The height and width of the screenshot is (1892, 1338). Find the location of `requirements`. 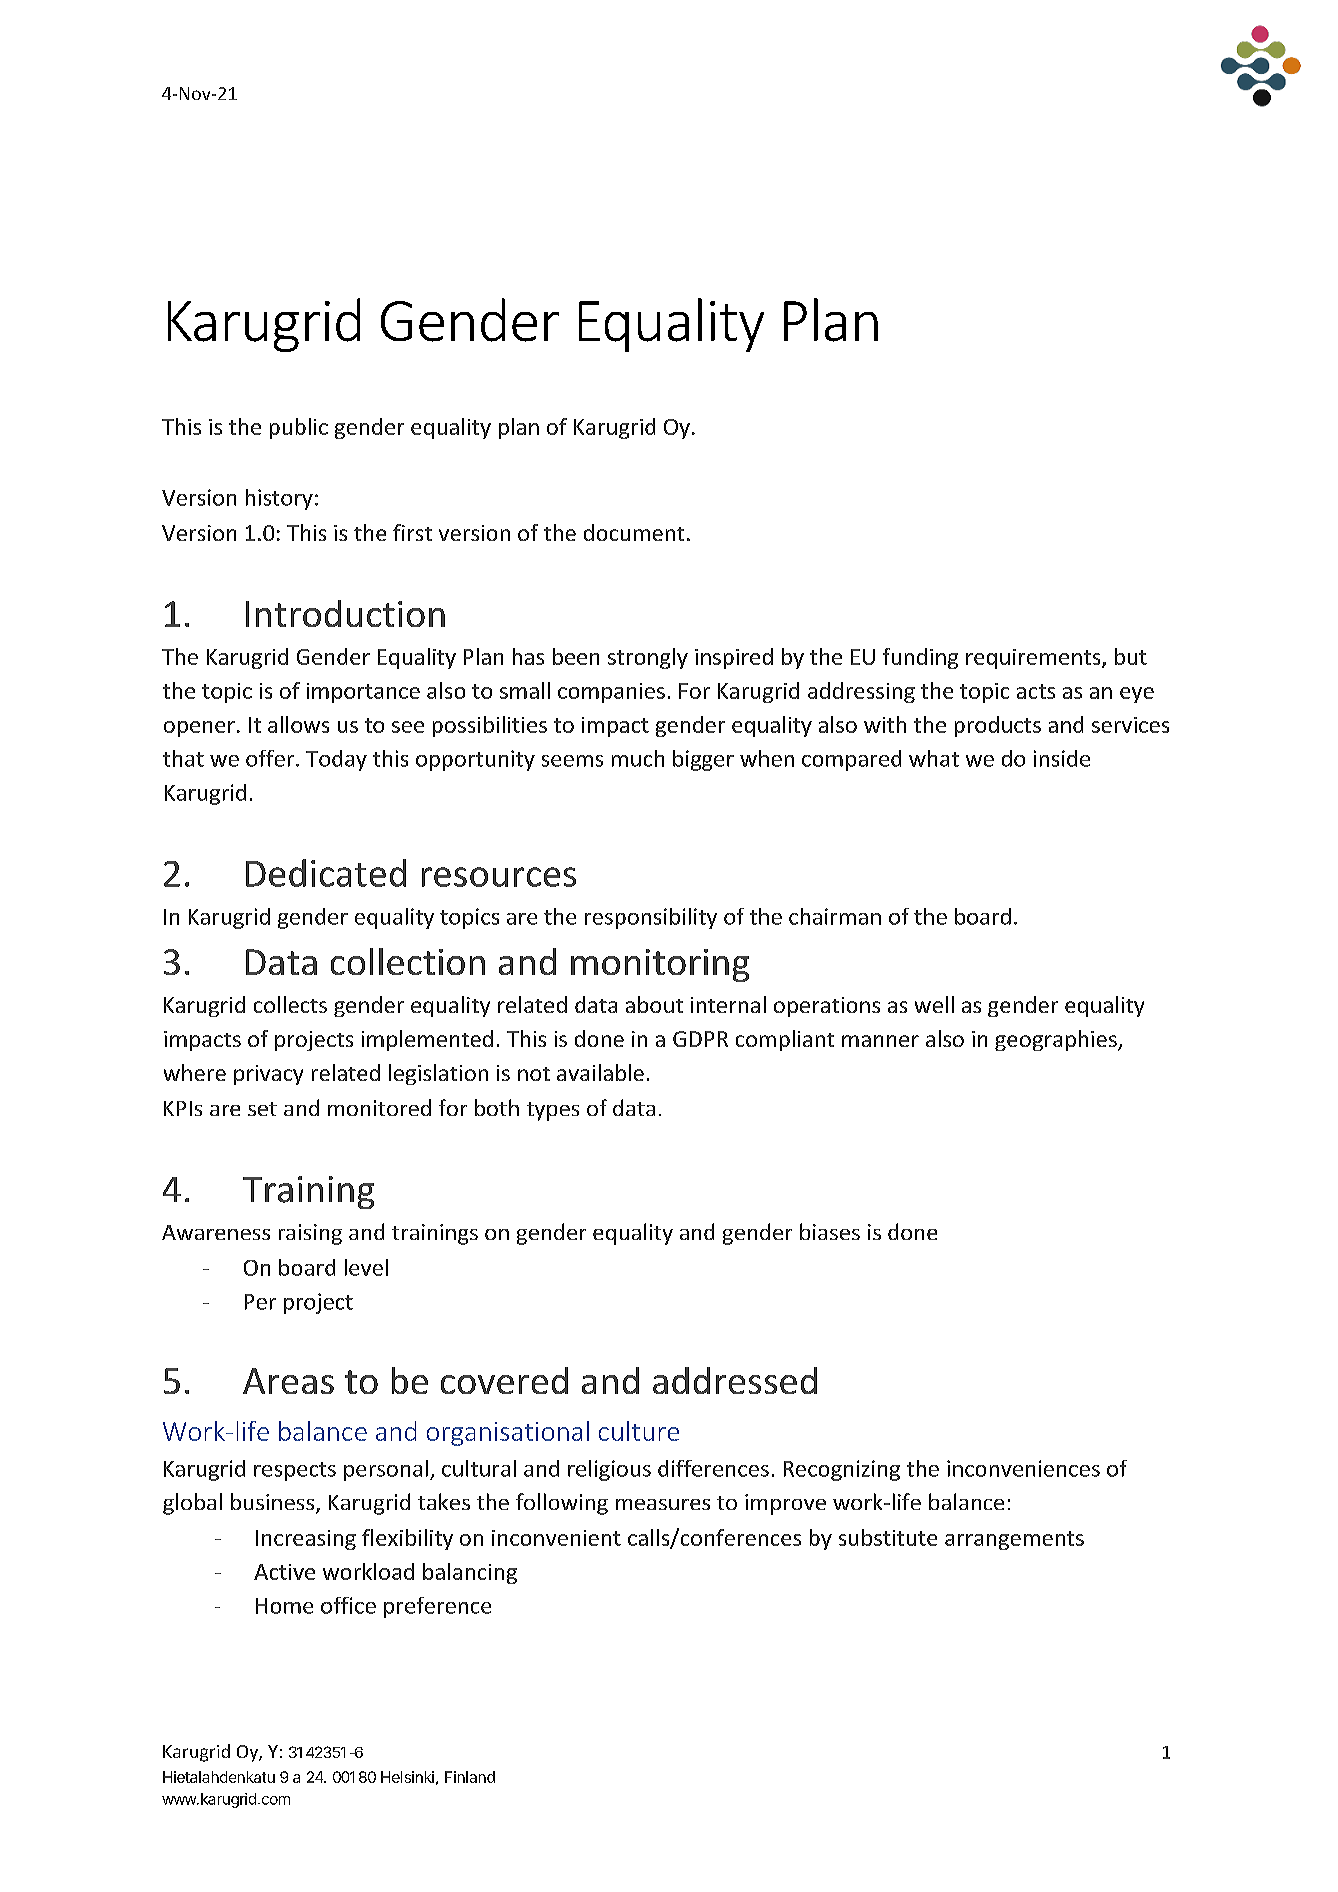

requirements is located at coordinates (1034, 659).
